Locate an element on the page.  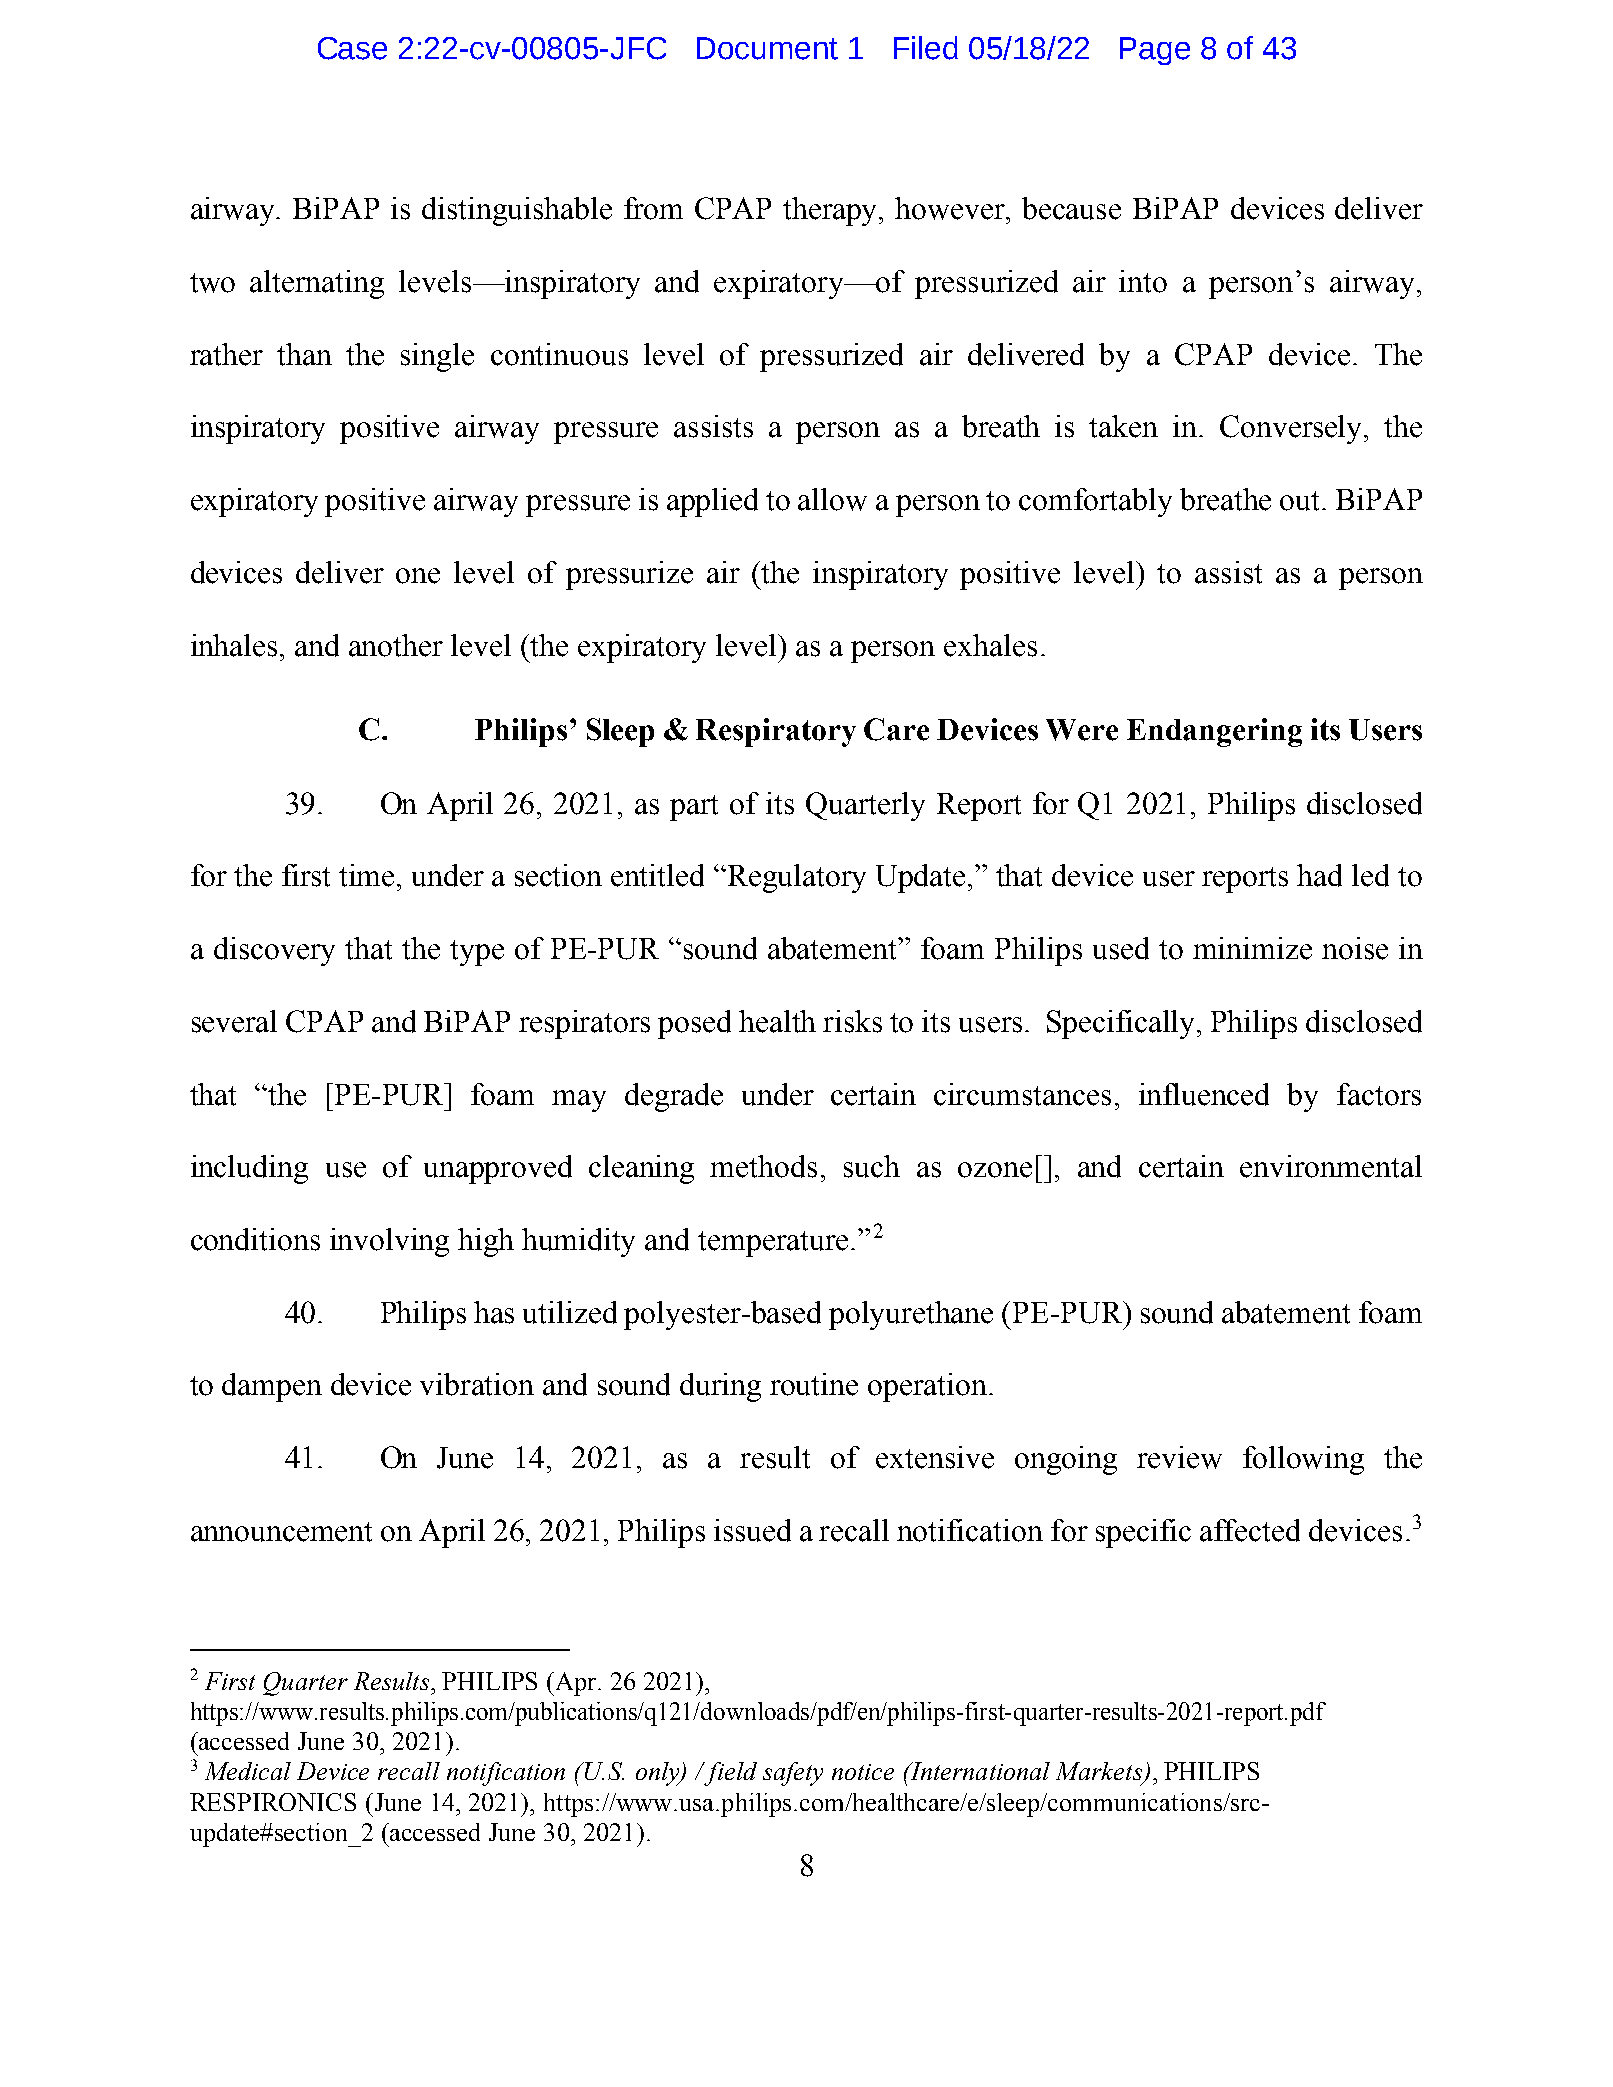
Page is located at coordinates (1155, 51).
